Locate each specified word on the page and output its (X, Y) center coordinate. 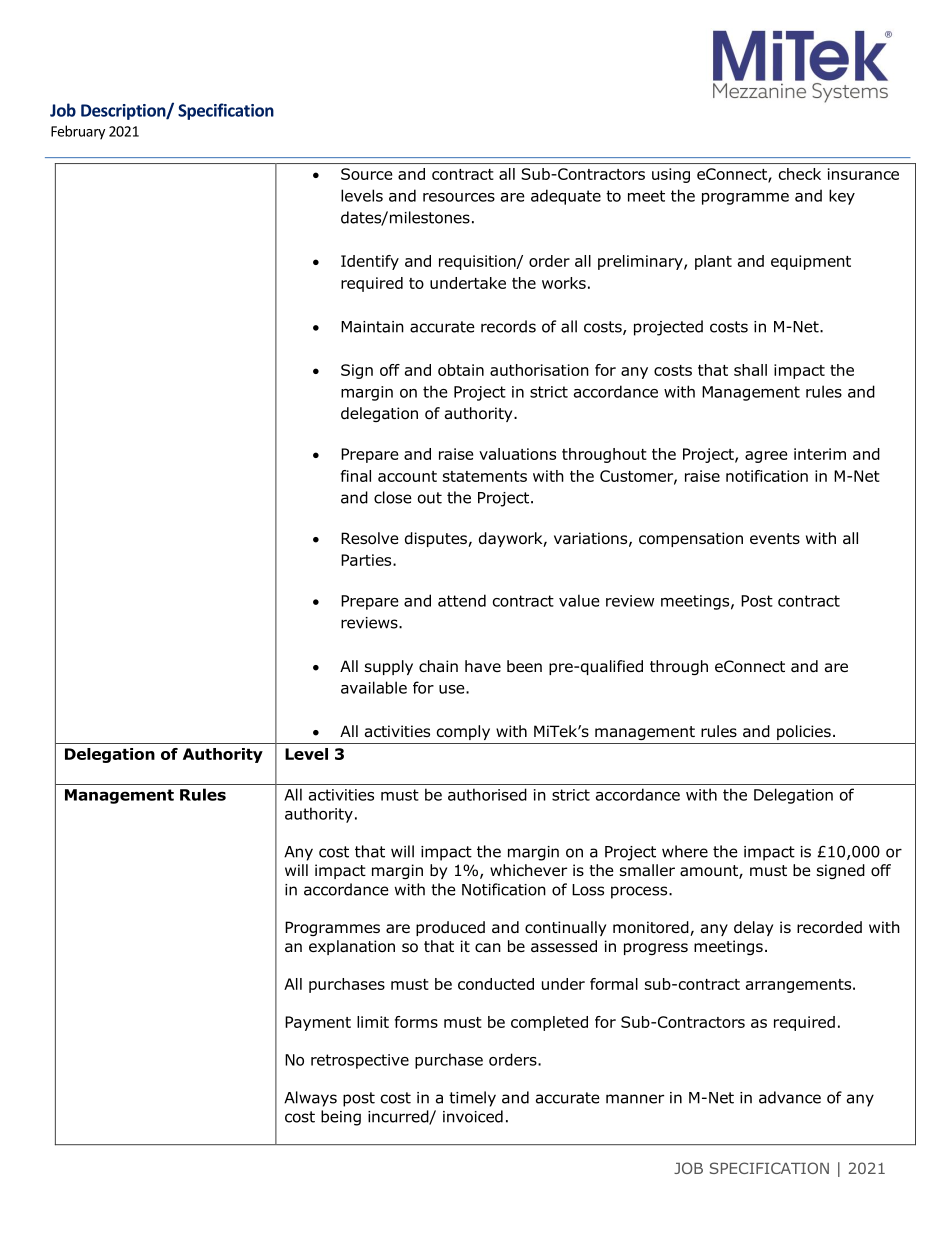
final (356, 476)
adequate (566, 197)
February (78, 132)
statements (485, 476)
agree (766, 457)
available (374, 687)
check (800, 174)
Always (310, 1099)
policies (804, 732)
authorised (487, 794)
